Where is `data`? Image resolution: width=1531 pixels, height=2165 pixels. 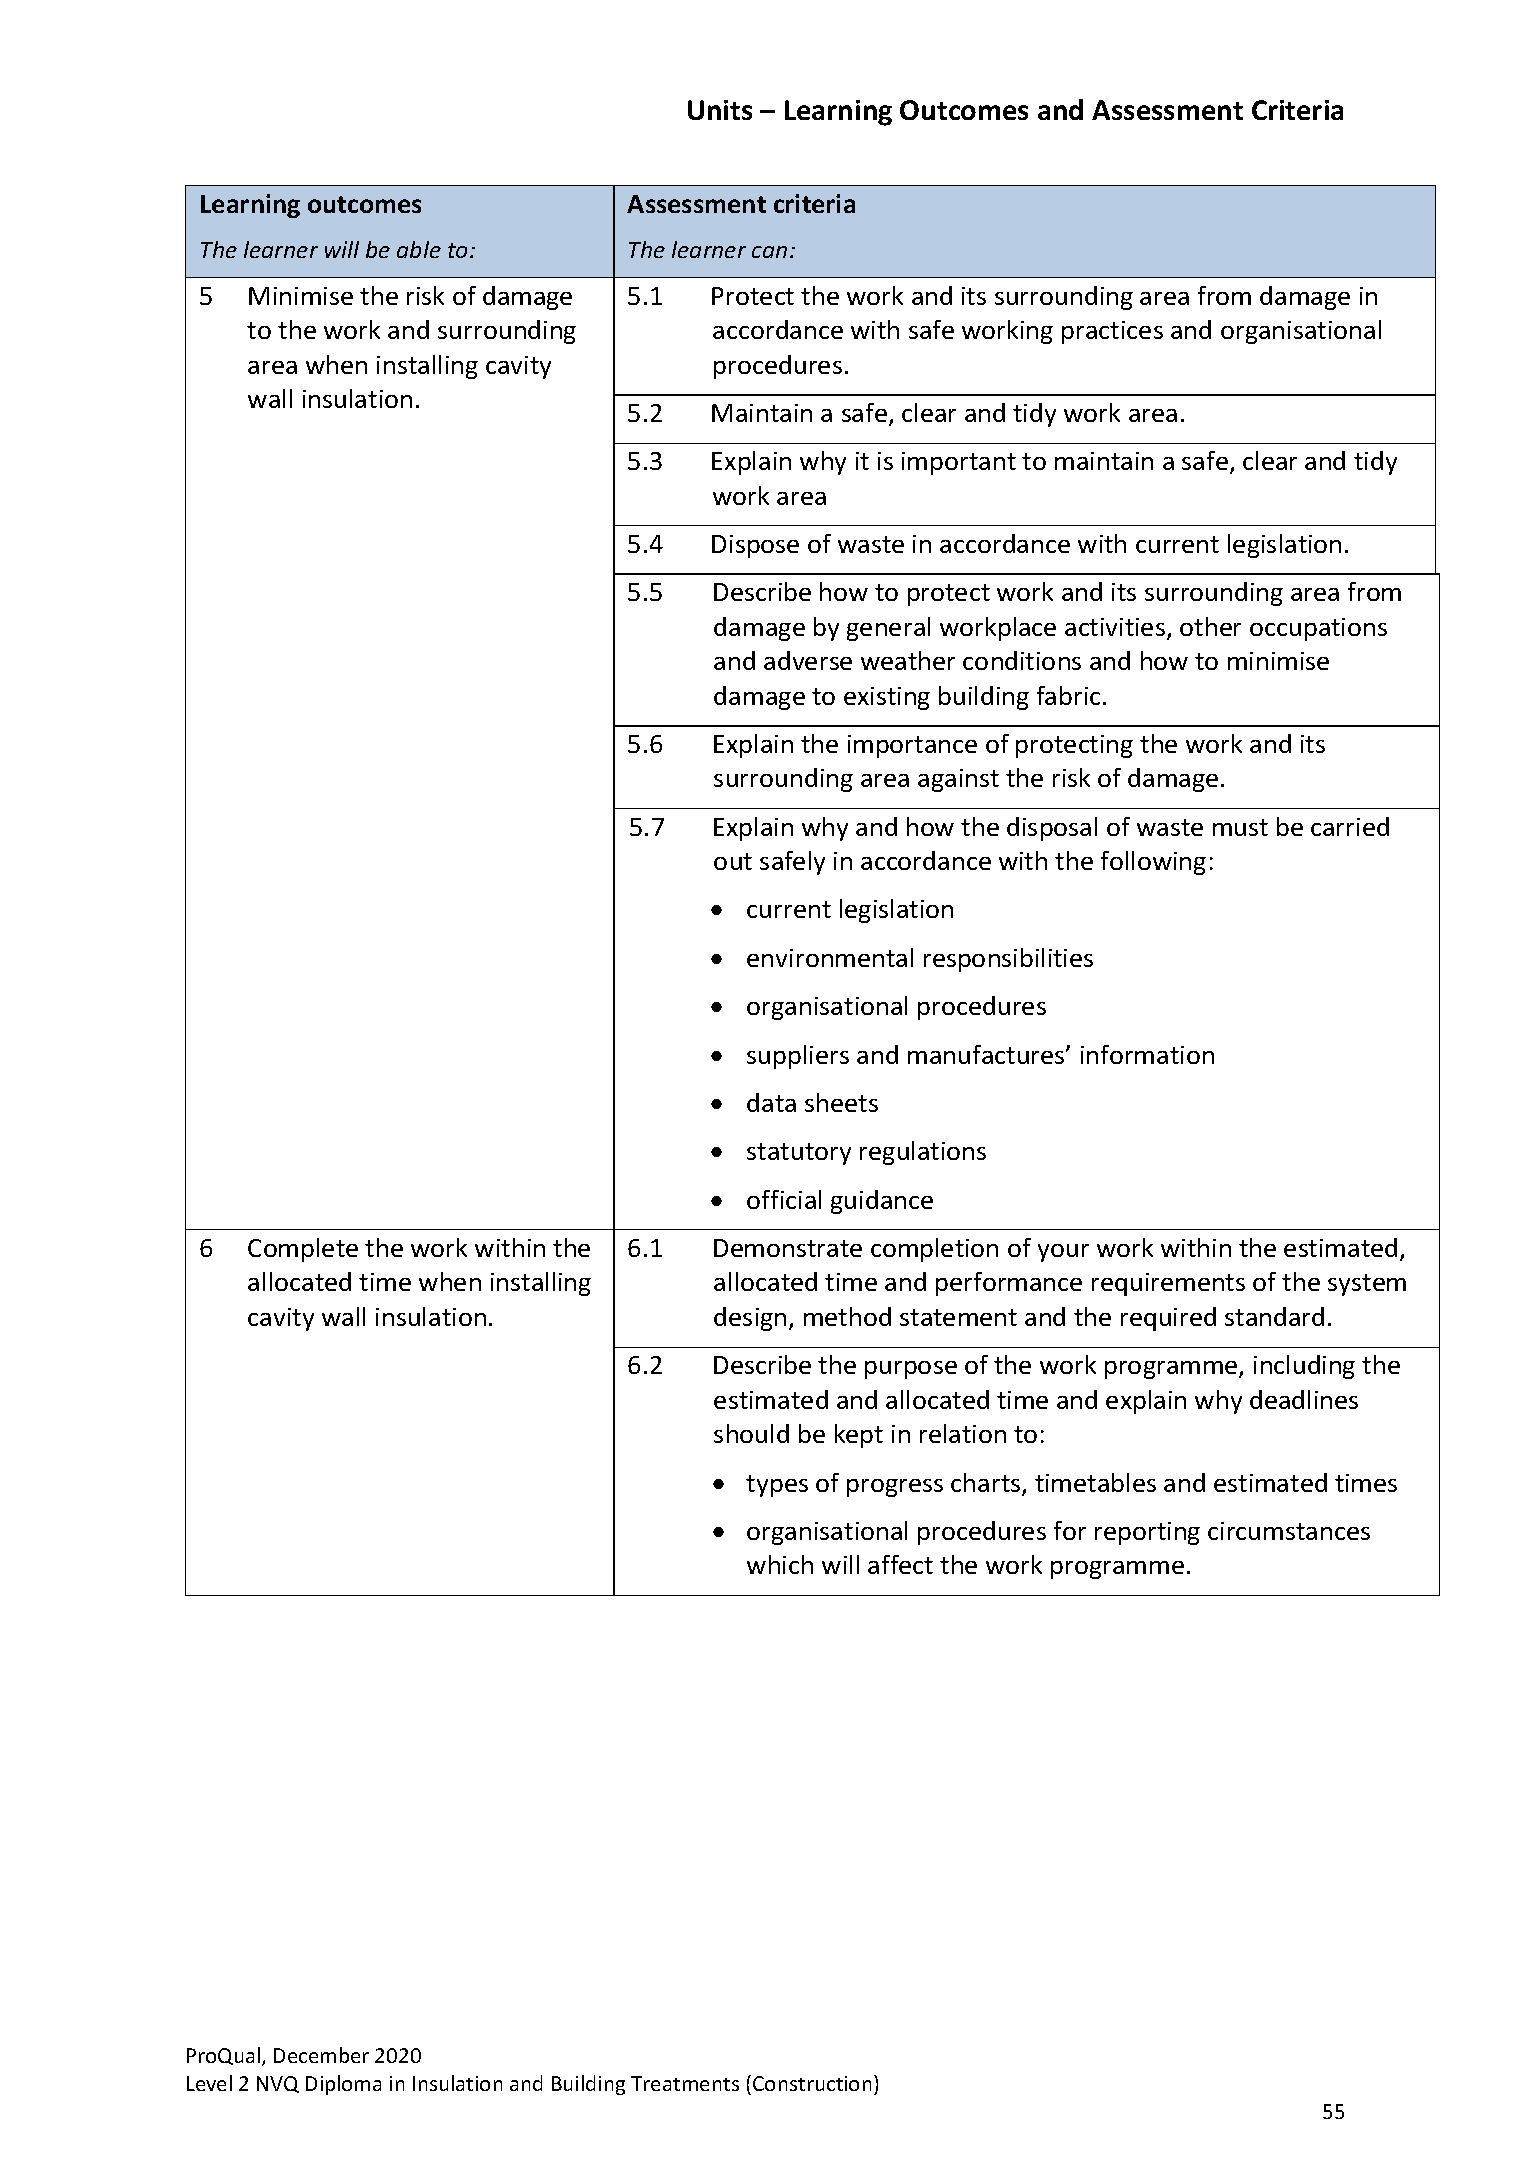
data is located at coordinates (771, 1102).
